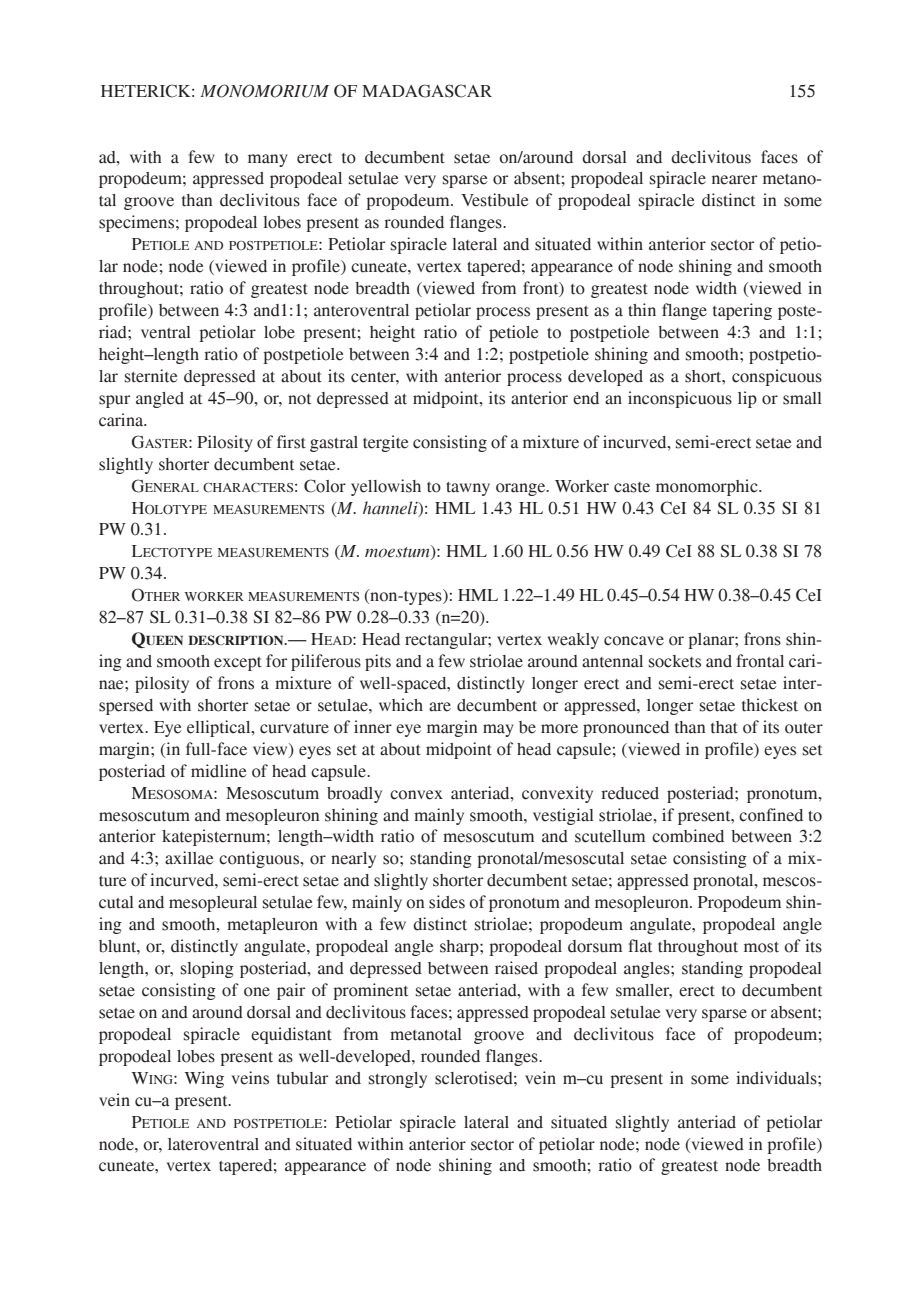 The width and height of the page is (921, 1316). I want to click on end, so click(586, 398).
